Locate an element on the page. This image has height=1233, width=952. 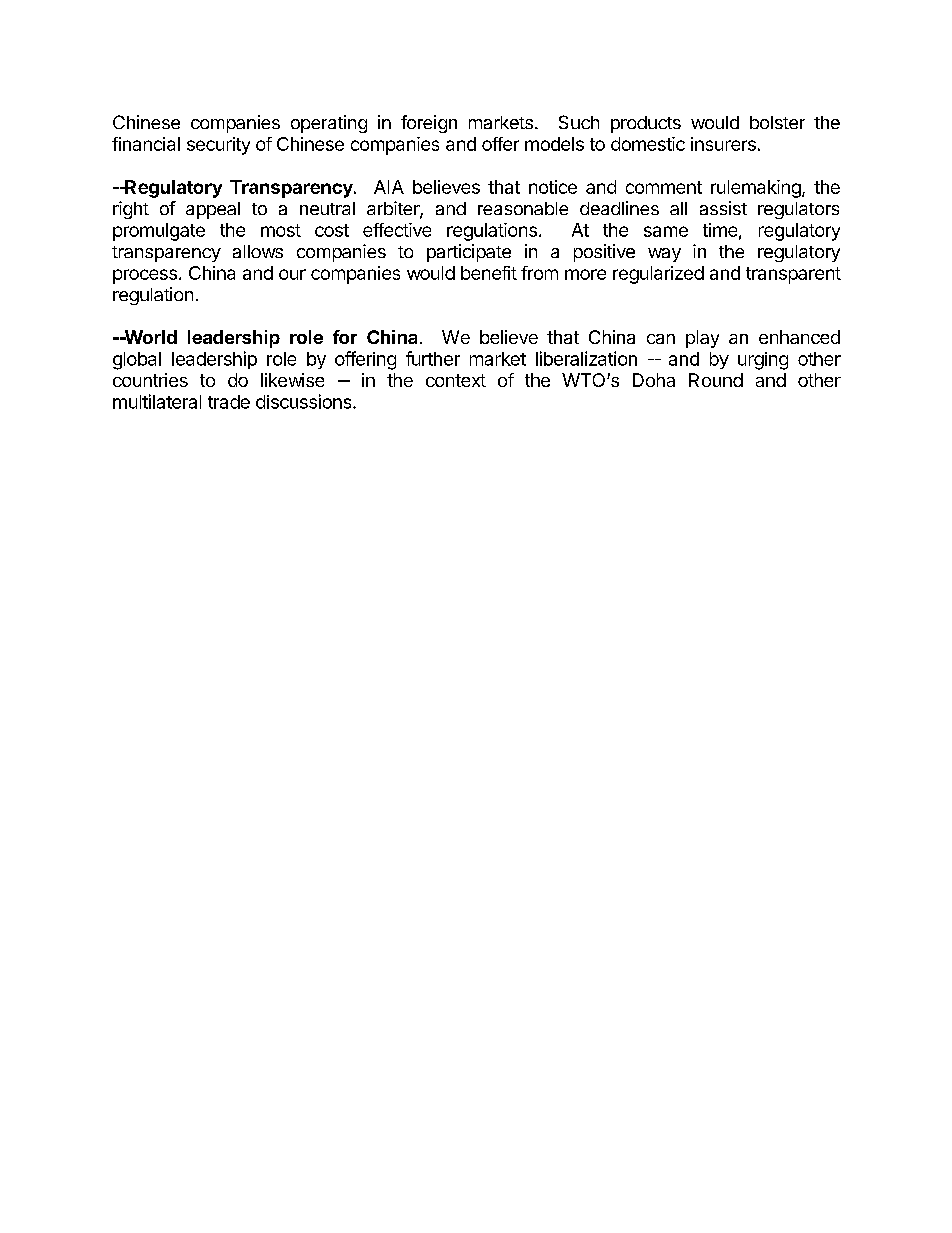
allows is located at coordinates (258, 251).
